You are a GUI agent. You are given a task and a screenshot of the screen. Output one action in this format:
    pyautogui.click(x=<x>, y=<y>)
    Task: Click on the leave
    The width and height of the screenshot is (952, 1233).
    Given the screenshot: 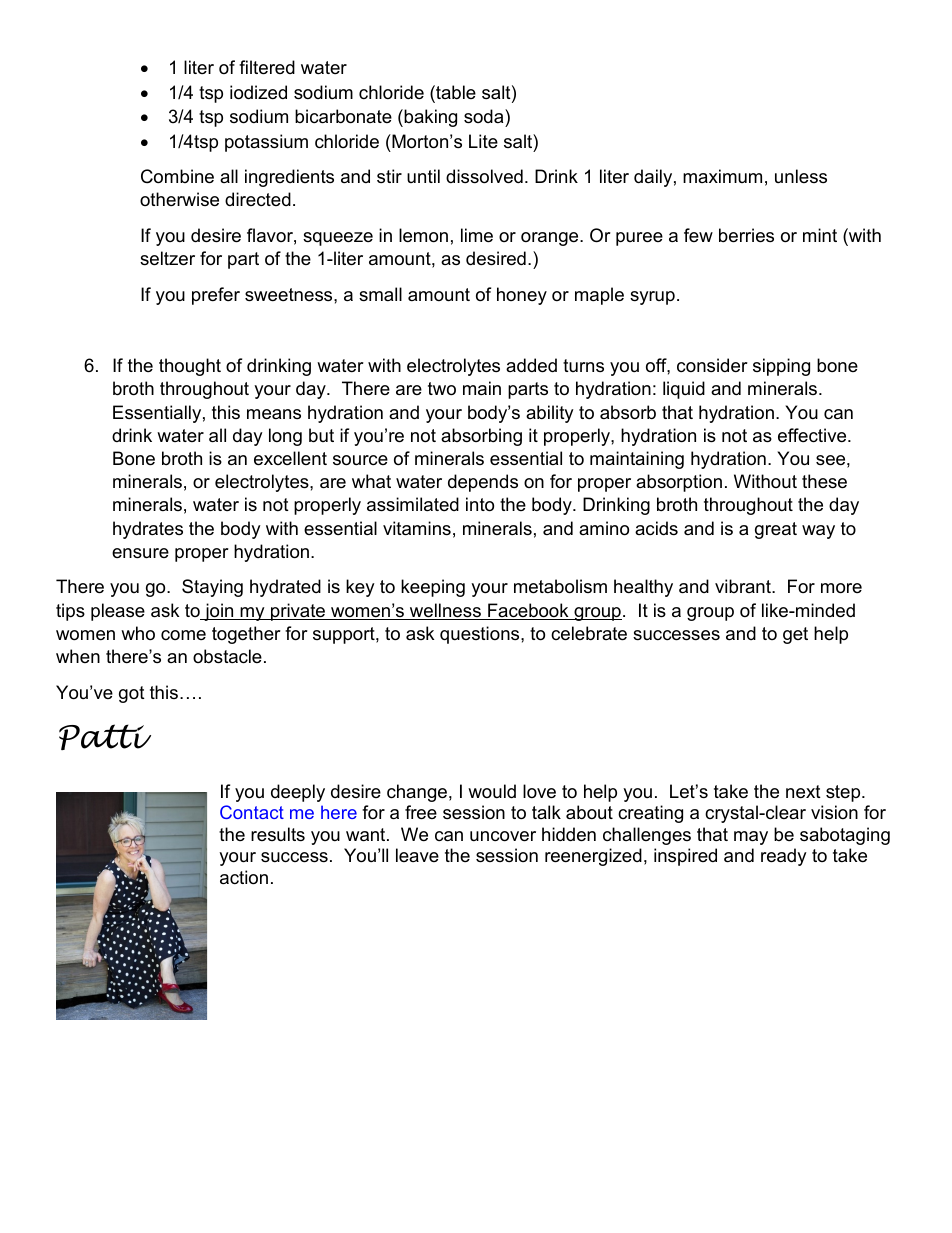 What is the action you would take?
    pyautogui.click(x=417, y=855)
